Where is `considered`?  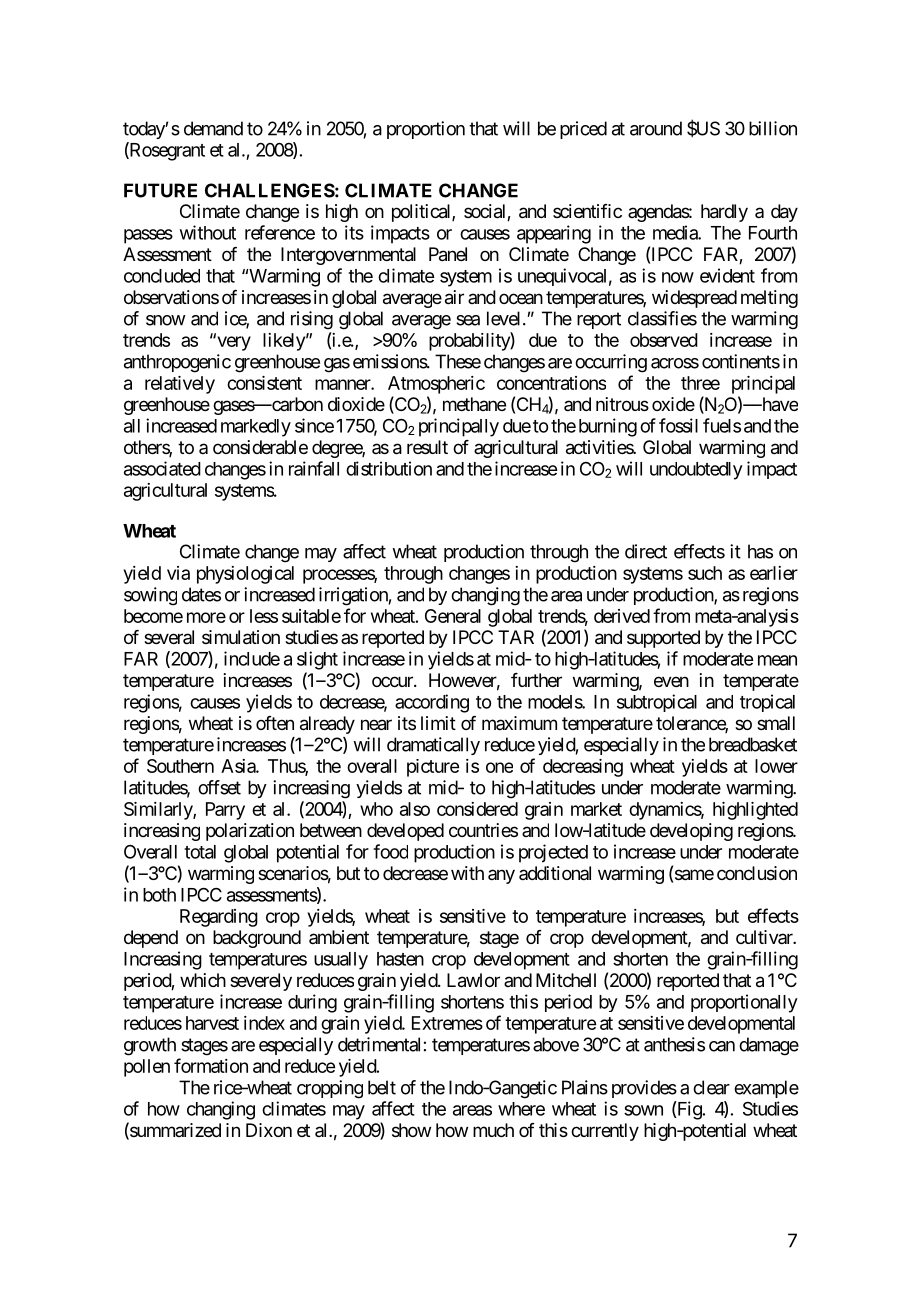
considered is located at coordinates (477, 809).
